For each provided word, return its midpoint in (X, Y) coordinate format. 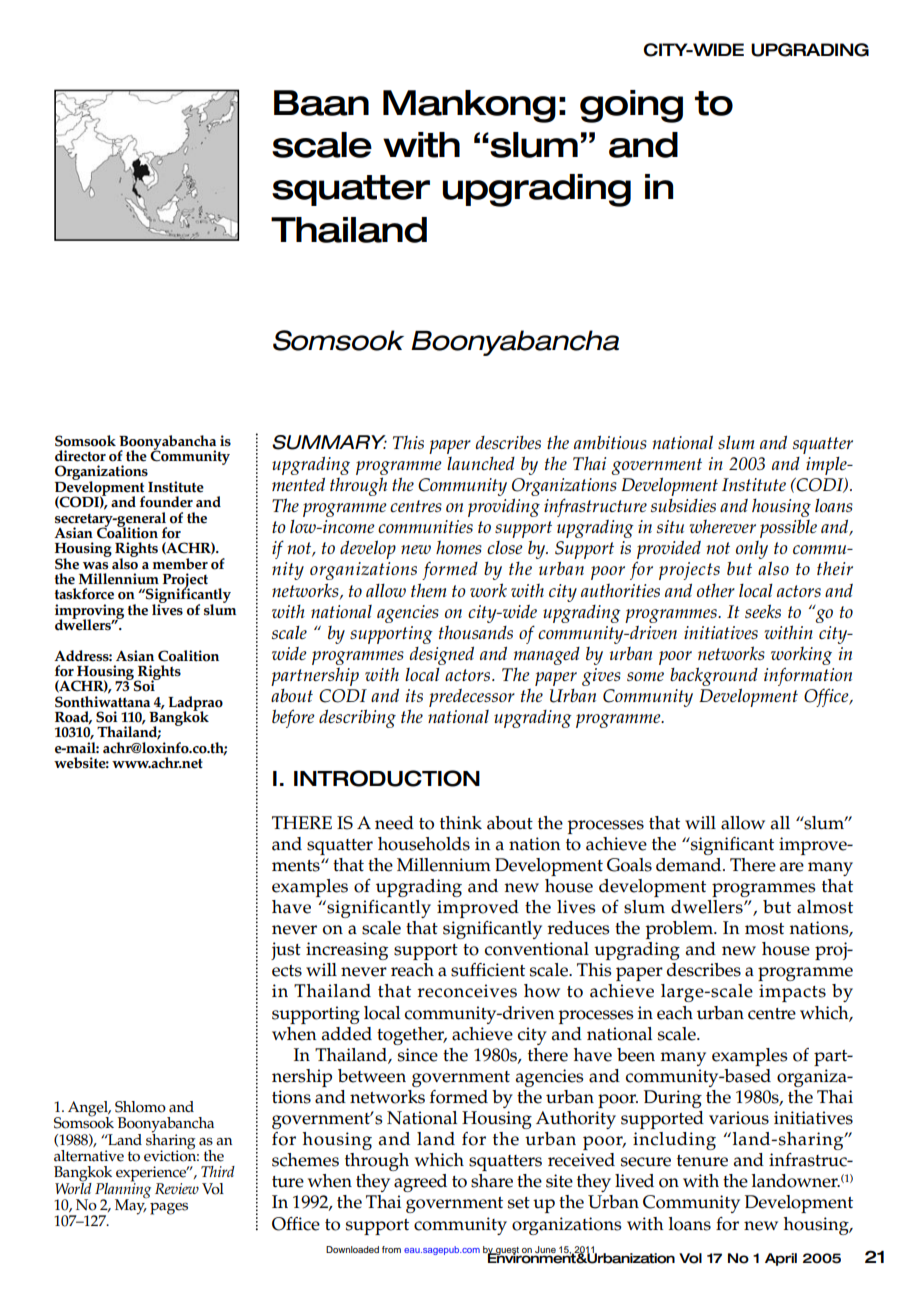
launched (481, 463)
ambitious (610, 442)
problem (680, 930)
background (714, 676)
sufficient (488, 970)
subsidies (683, 505)
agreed (420, 1183)
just (286, 951)
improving (89, 612)
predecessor (472, 698)
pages (169, 1209)
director (80, 456)
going (631, 106)
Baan (321, 103)
